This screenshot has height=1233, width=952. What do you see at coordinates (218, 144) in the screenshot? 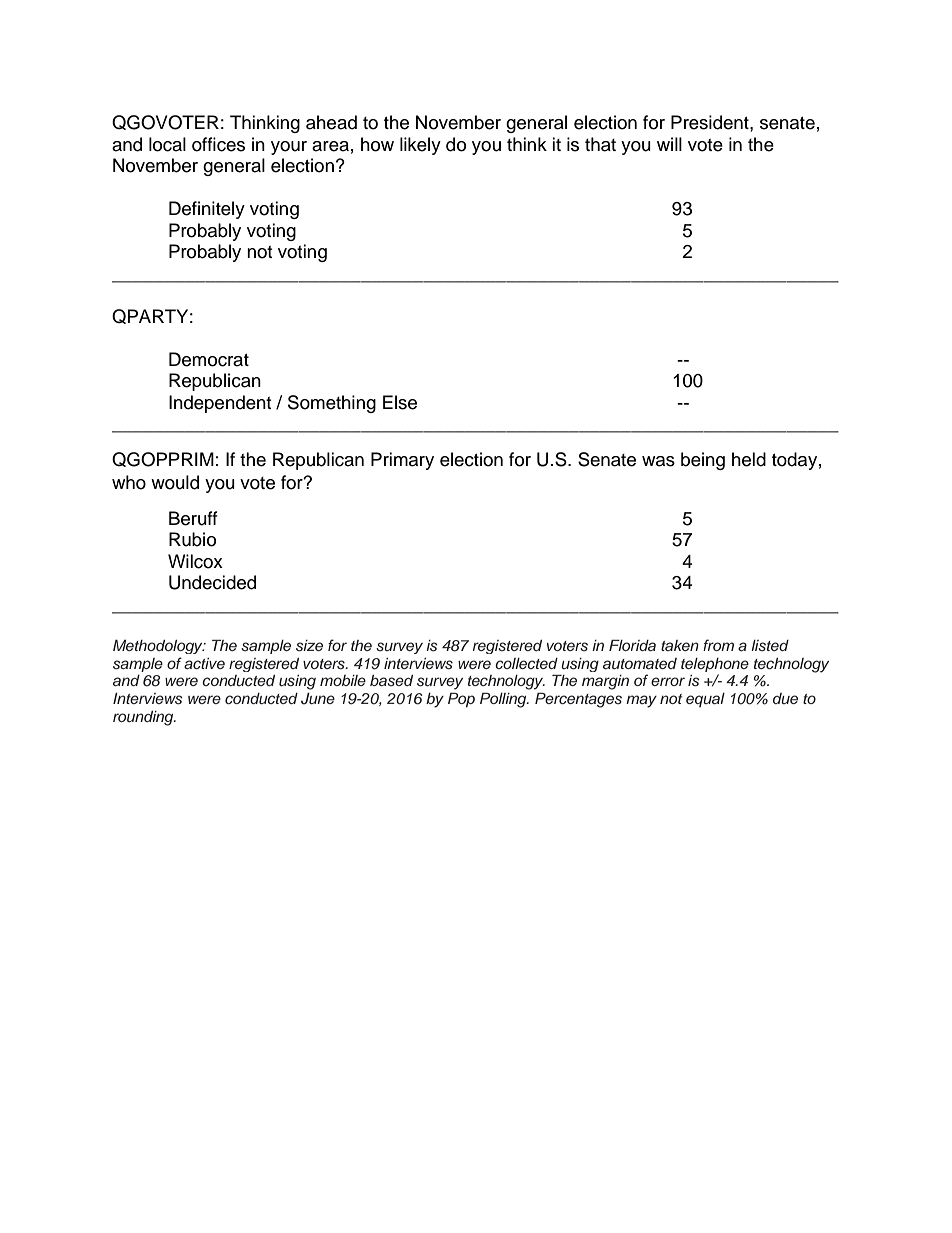
I see `offices` at bounding box center [218, 144].
